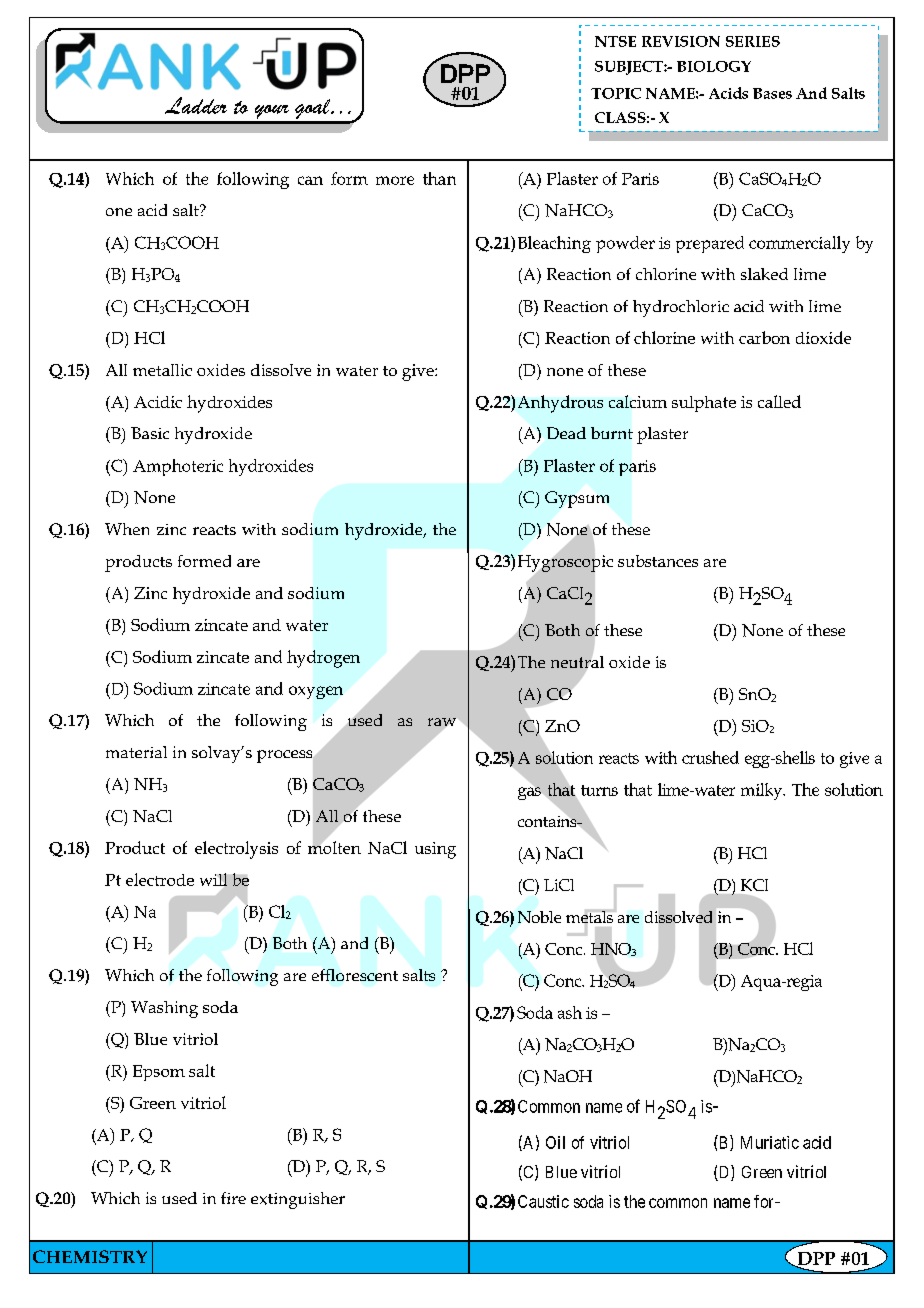 This screenshot has height=1308, width=924. I want to click on REVISION, so click(681, 41).
